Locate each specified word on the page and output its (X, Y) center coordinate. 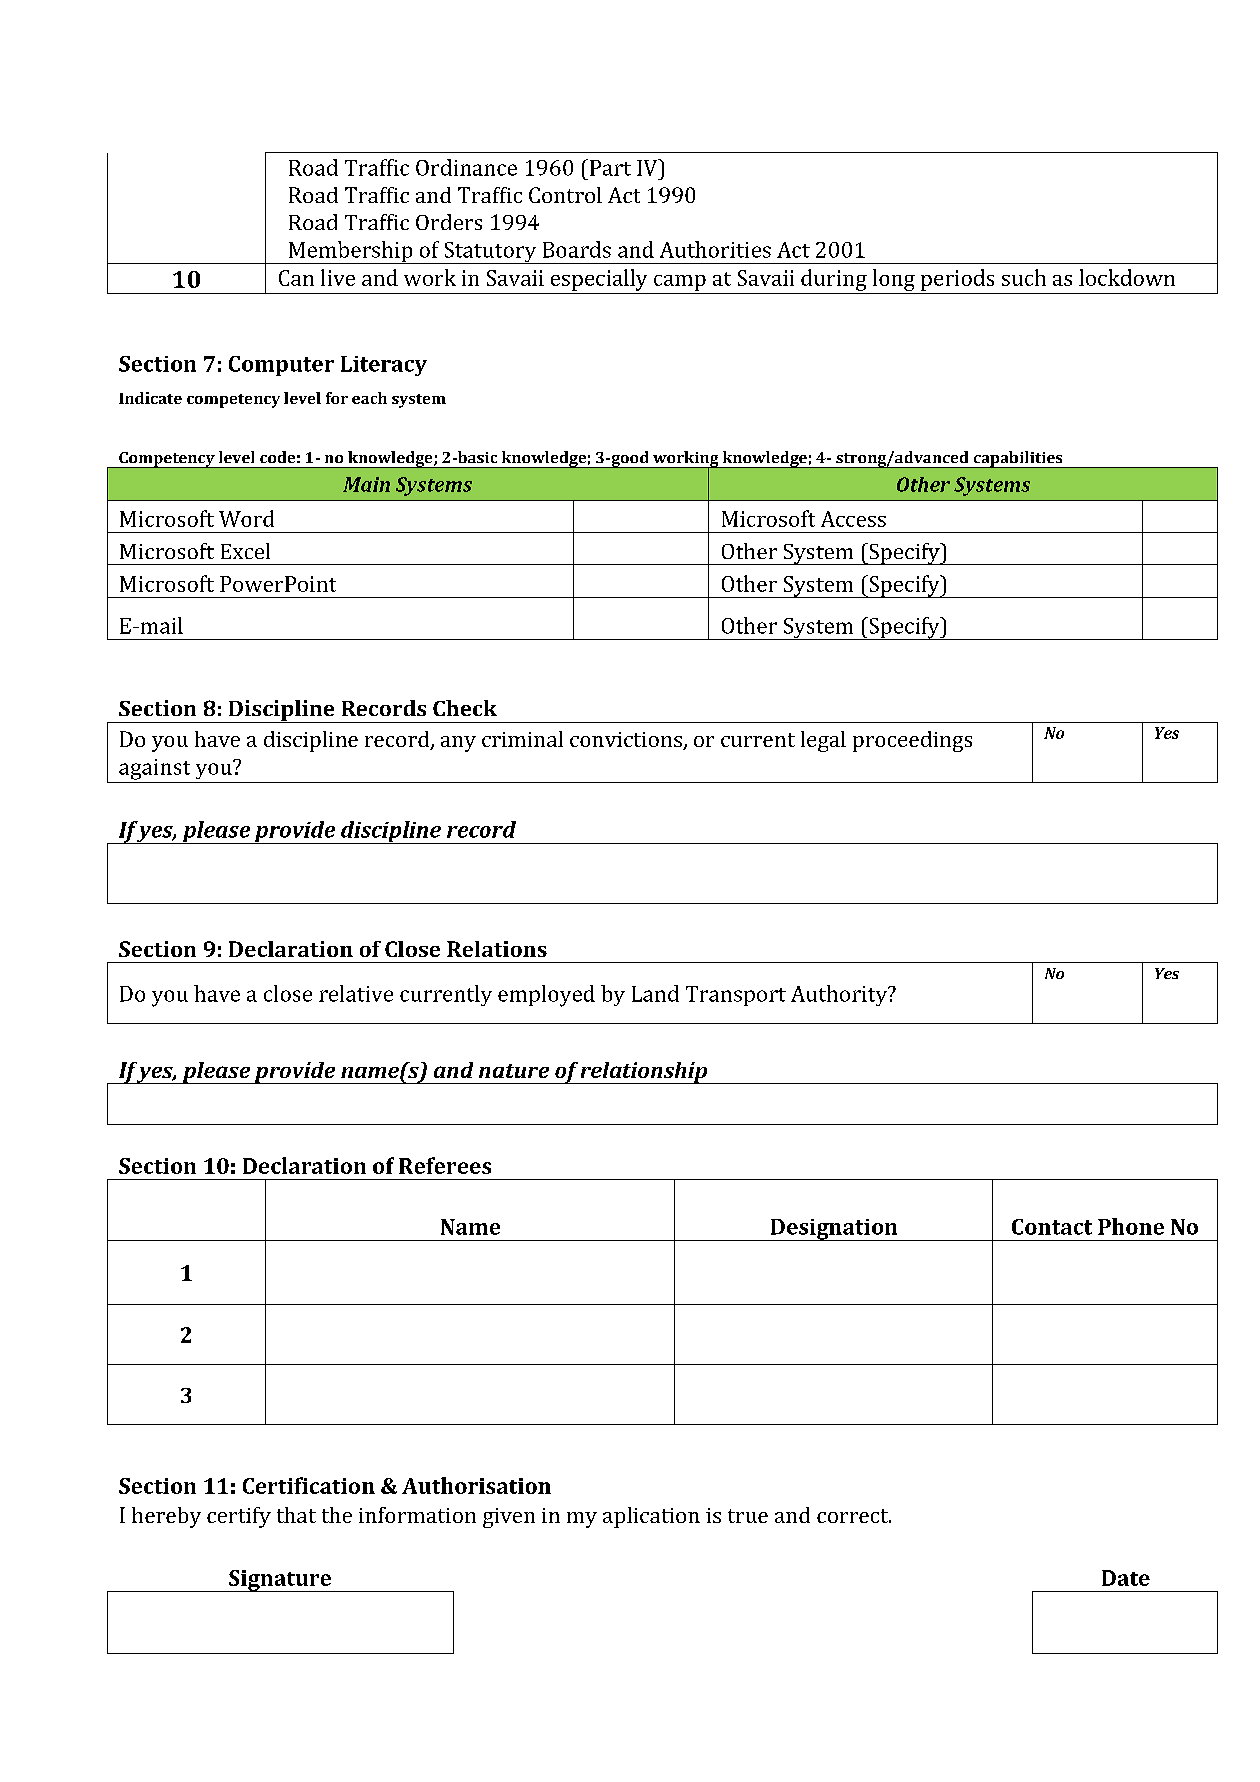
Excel (245, 551)
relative (356, 993)
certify (239, 1517)
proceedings (912, 741)
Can (296, 278)
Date (1126, 1578)
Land (655, 993)
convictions (627, 741)
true (748, 1516)
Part (610, 168)
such (1024, 277)
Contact (1052, 1227)
